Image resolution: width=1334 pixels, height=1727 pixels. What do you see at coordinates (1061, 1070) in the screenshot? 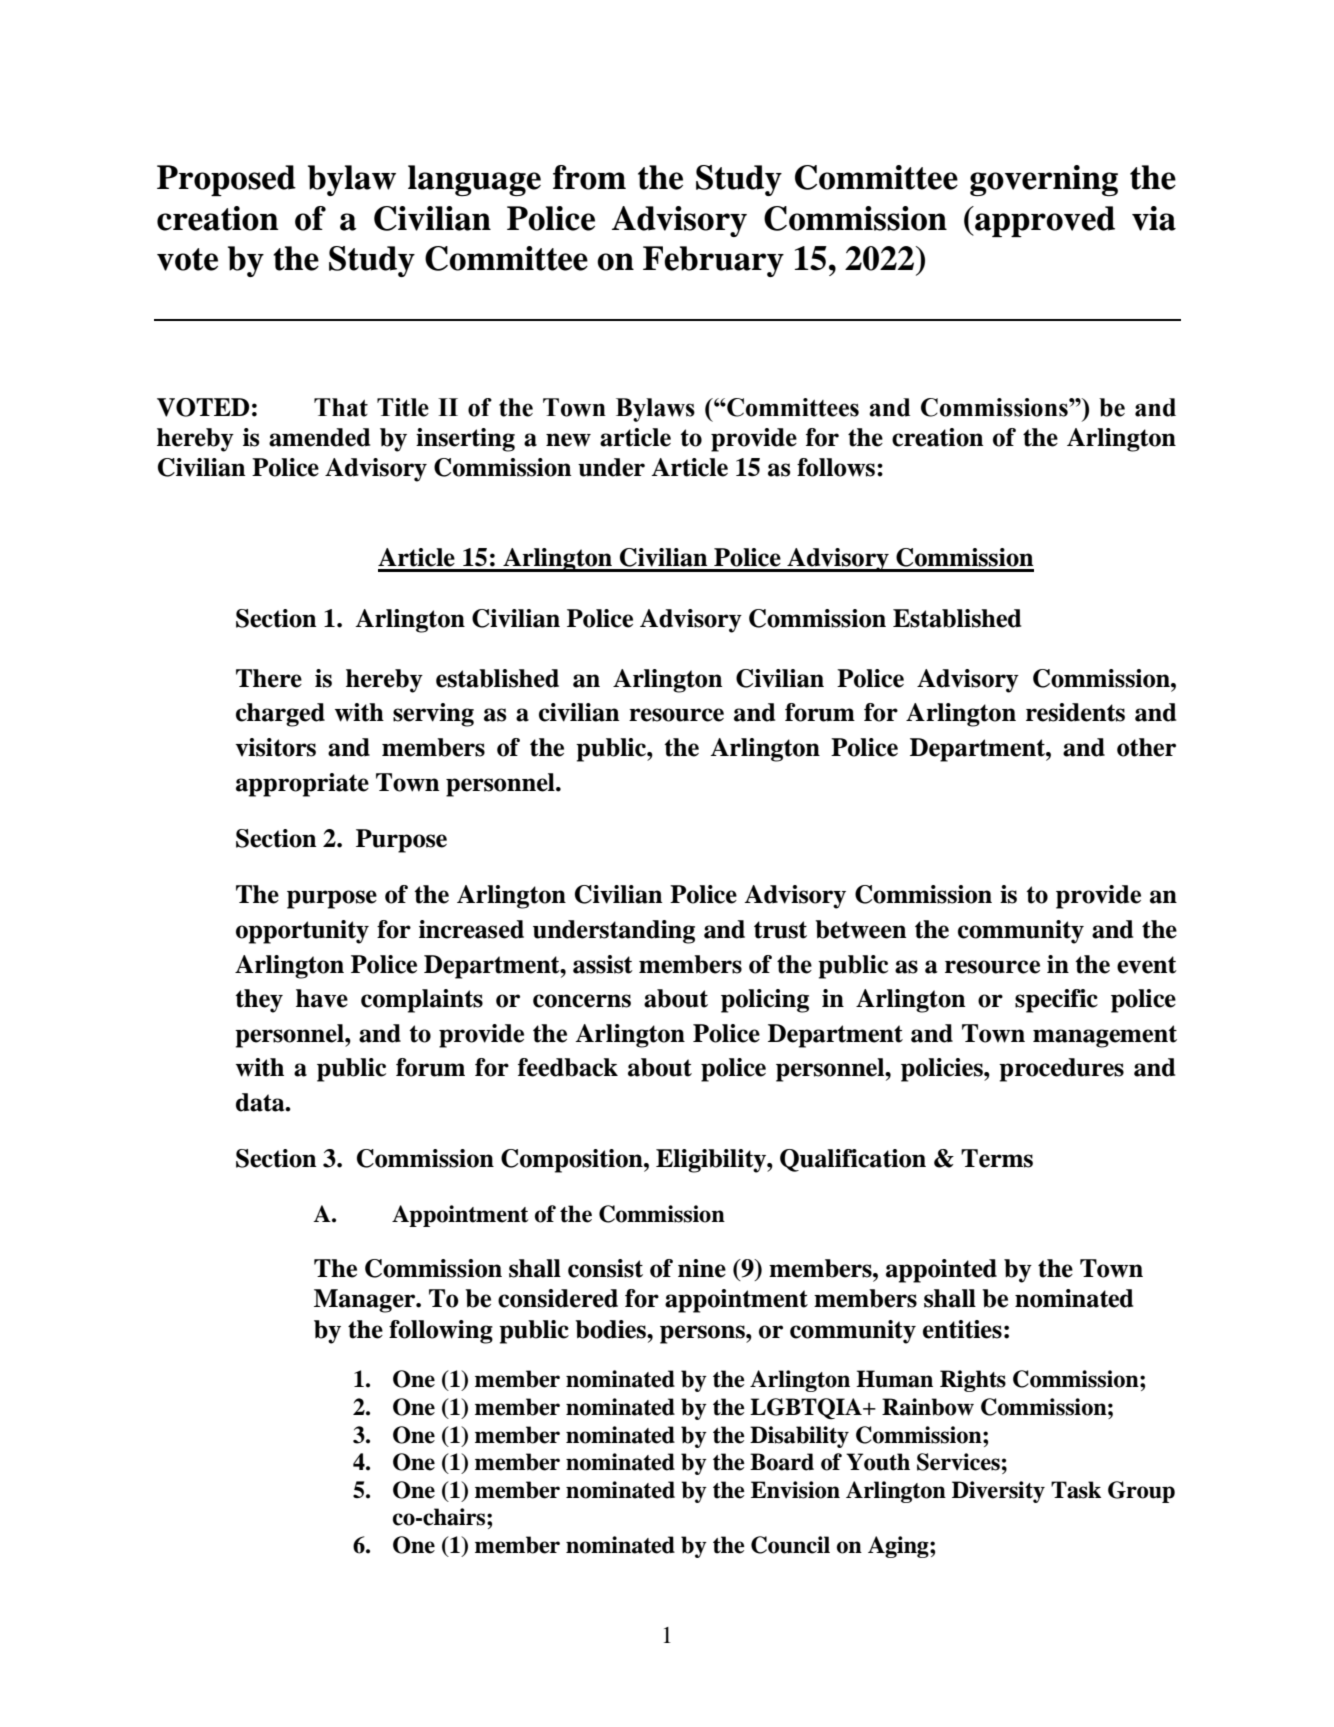
I see `procedures` at bounding box center [1061, 1070].
